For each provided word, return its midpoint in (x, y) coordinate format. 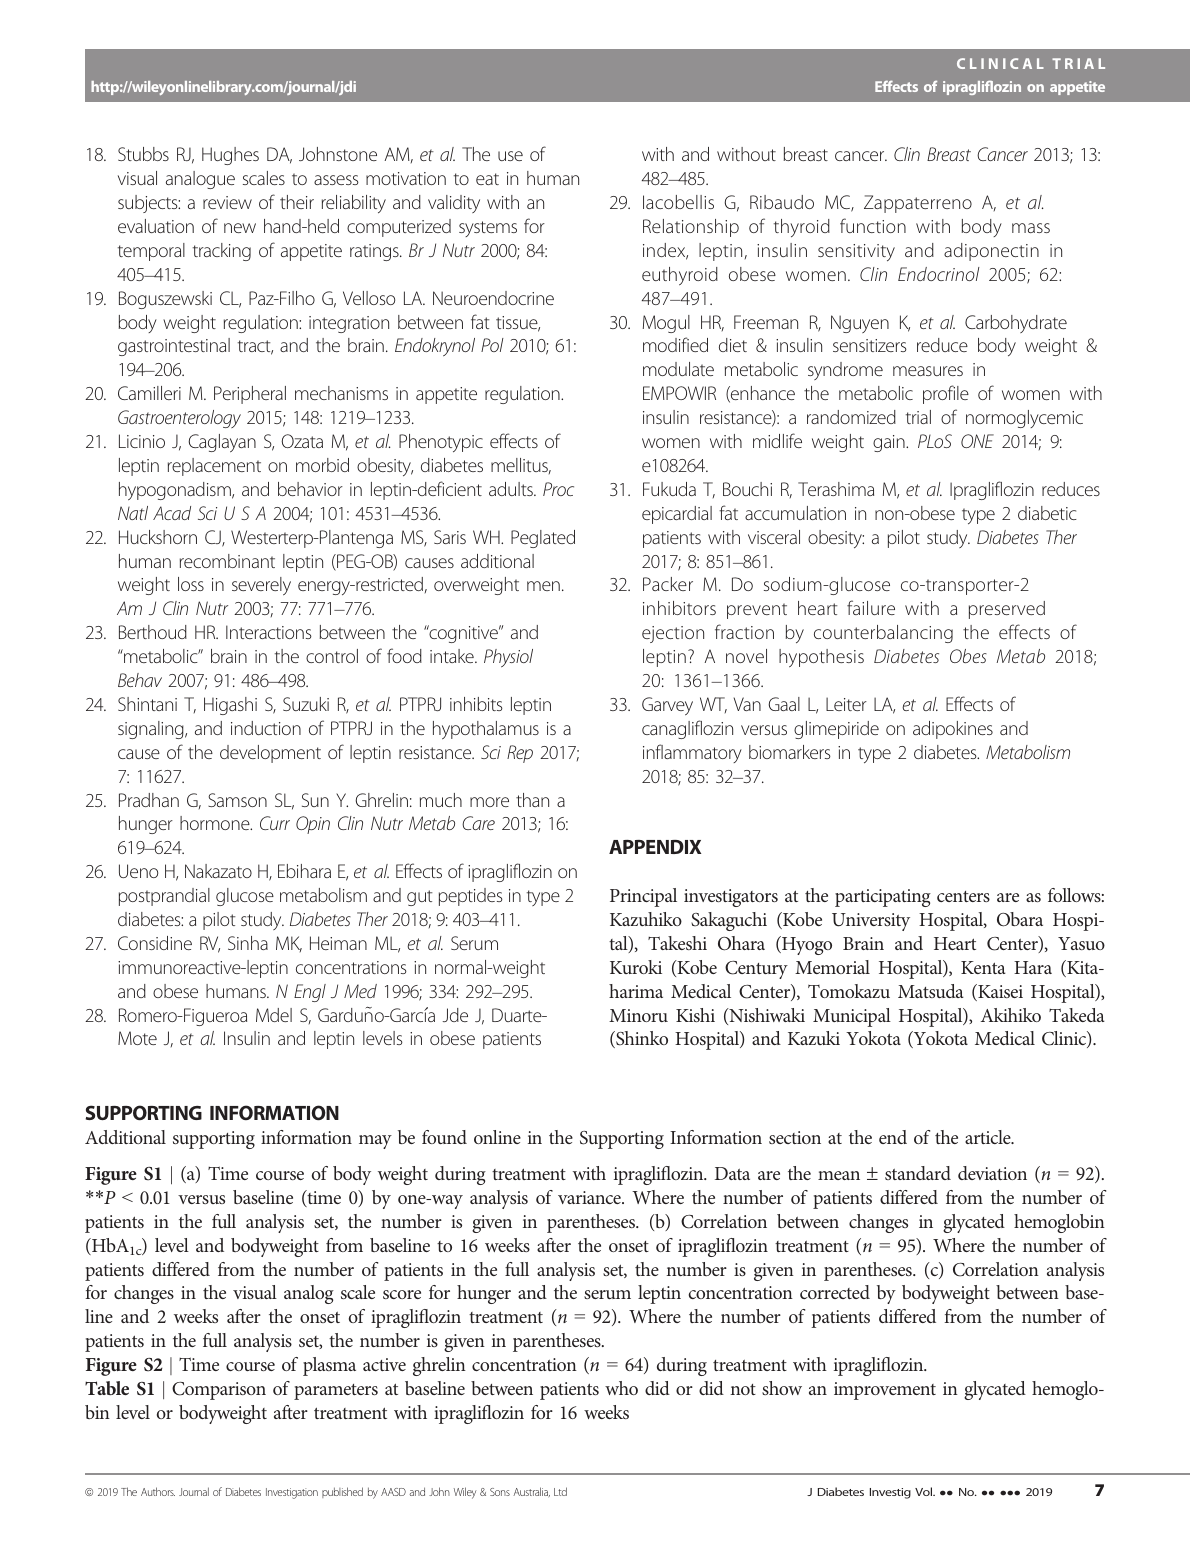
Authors (158, 1491)
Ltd (560, 1491)
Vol (925, 1491)
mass (1031, 228)
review (227, 202)
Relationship (691, 228)
